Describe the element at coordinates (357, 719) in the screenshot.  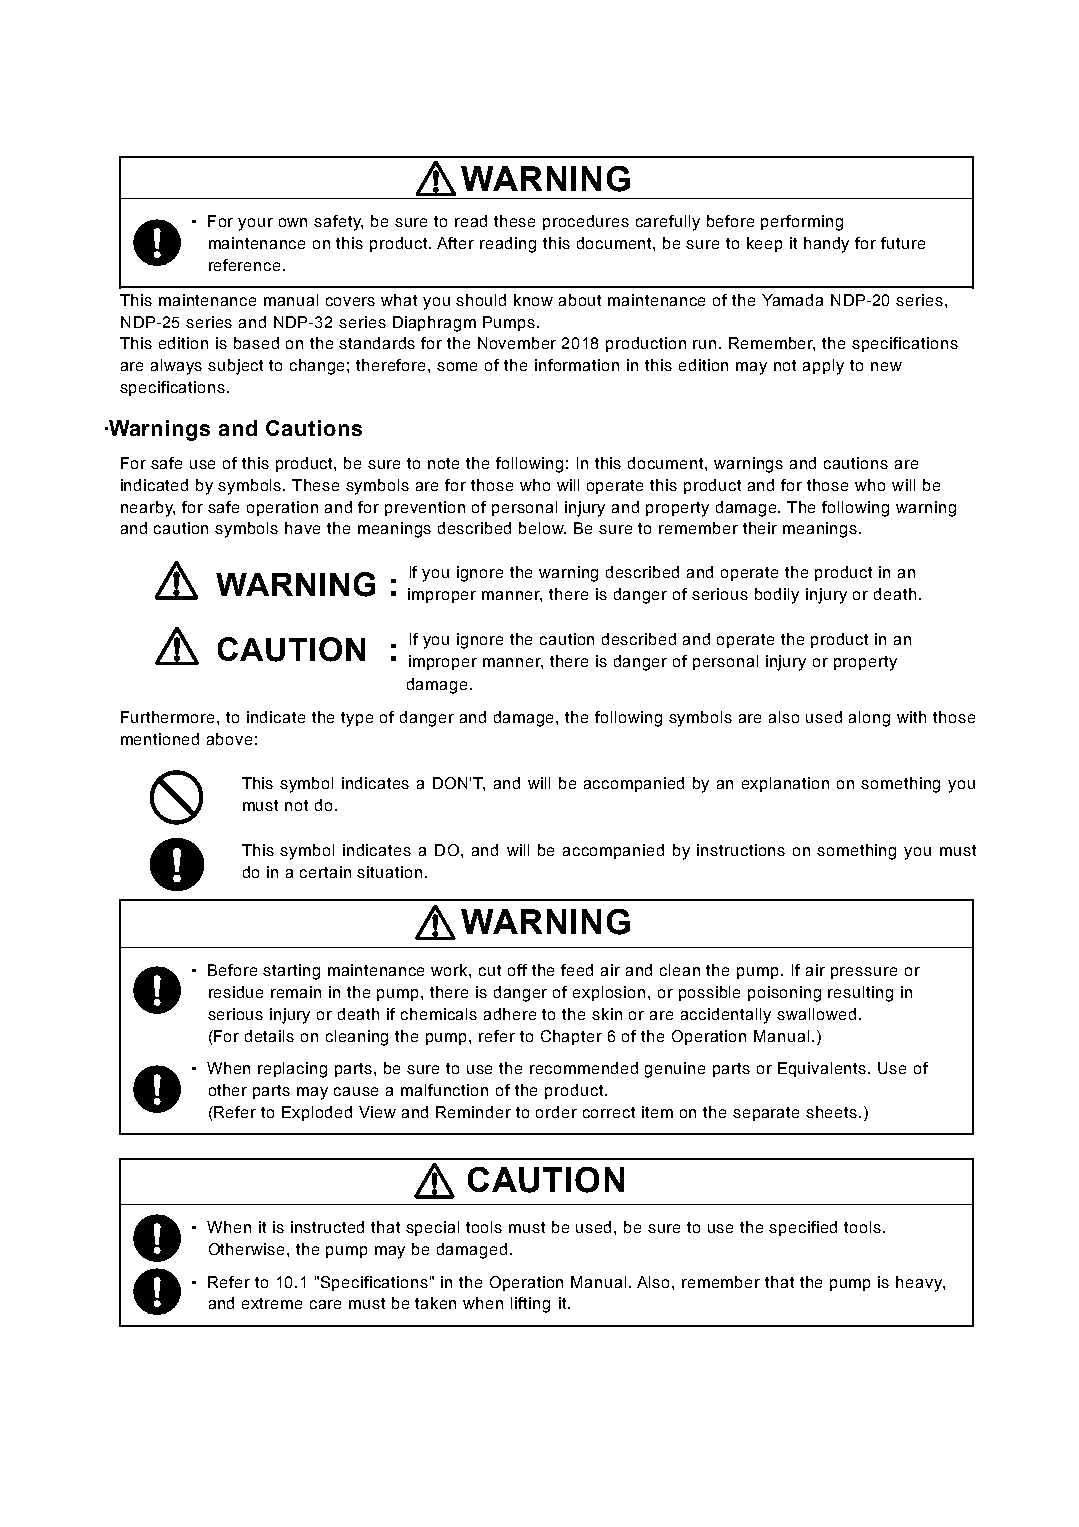
I see `type` at that location.
